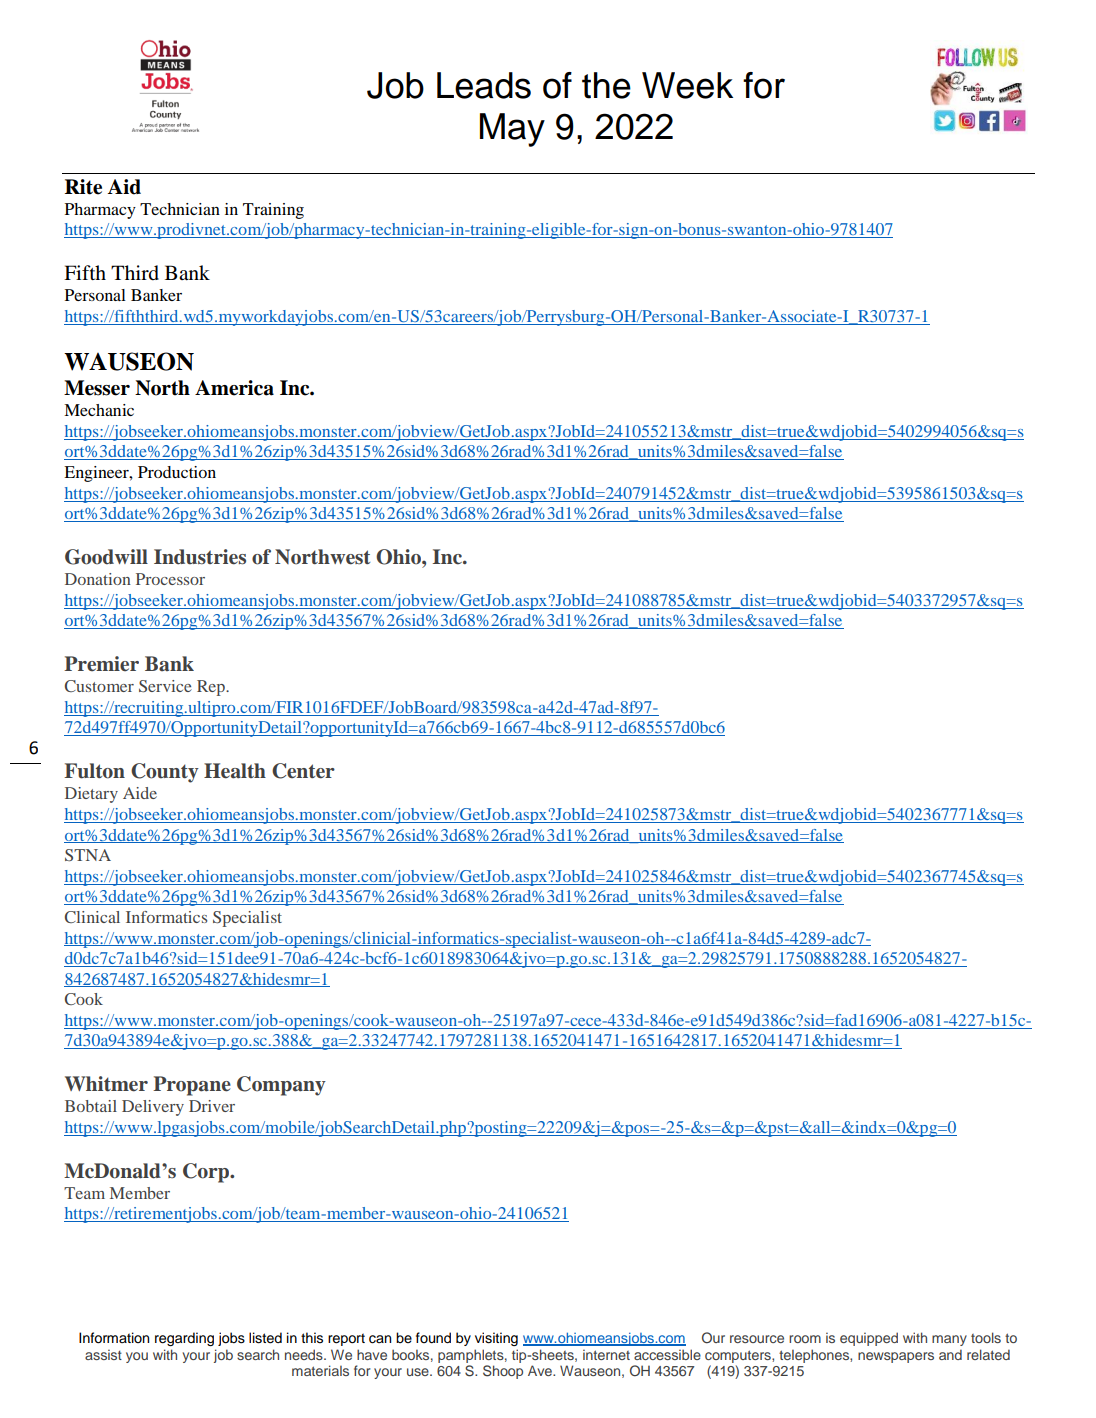 The height and width of the page is (1418, 1096). I want to click on America, so click(234, 388).
